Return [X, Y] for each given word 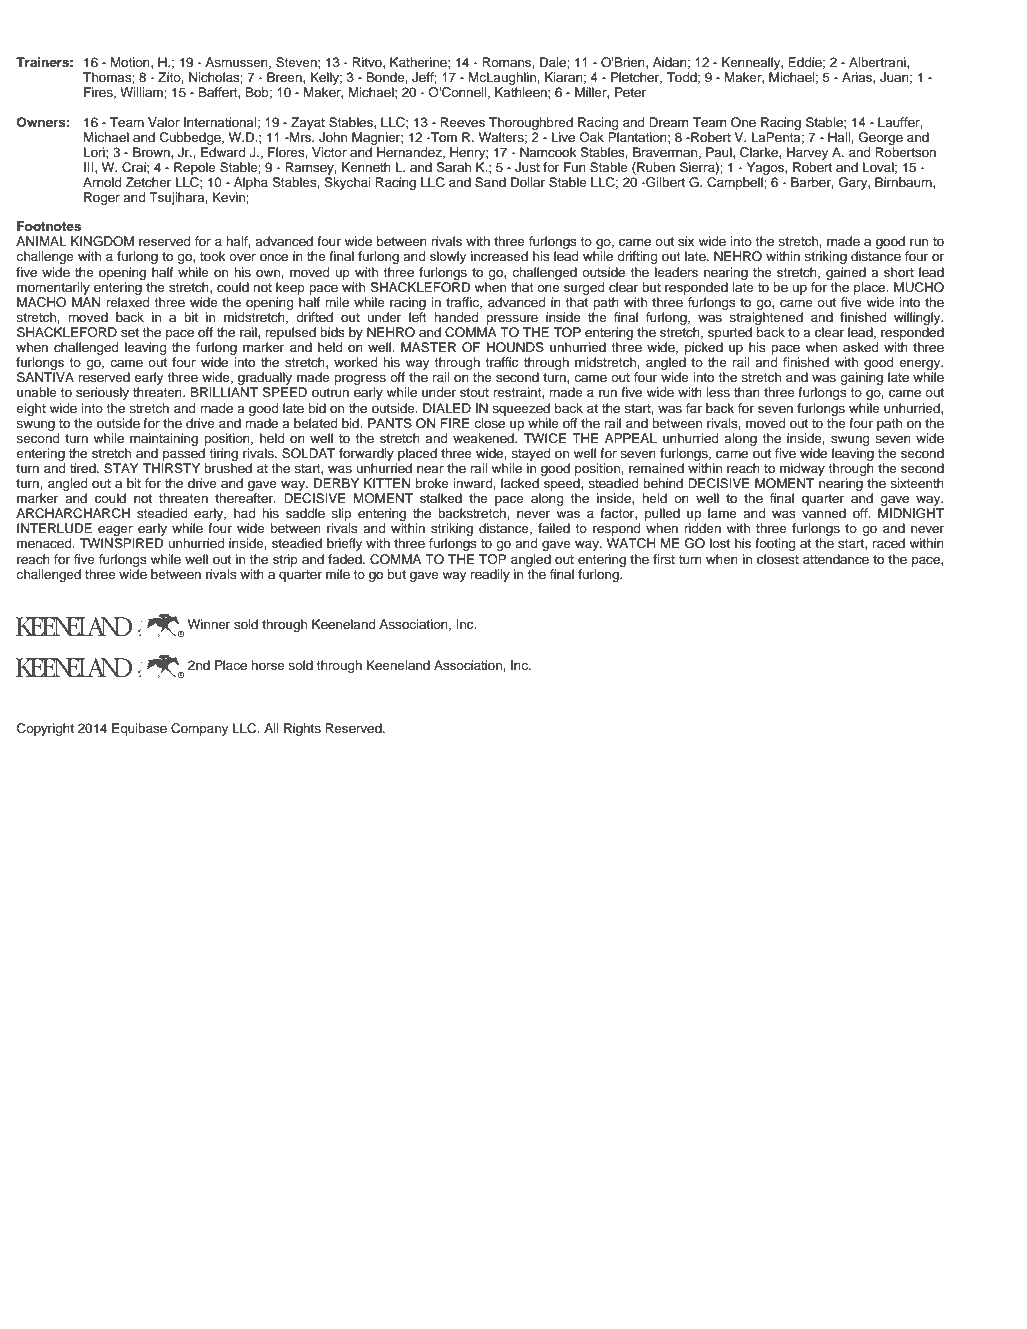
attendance [836, 559]
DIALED [447, 408]
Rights [302, 729]
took [213, 256]
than [747, 392]
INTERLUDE [54, 528]
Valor [164, 122]
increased [499, 256]
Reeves [462, 122]
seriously [102, 393]
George [881, 138]
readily [490, 575]
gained [846, 273]
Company [199, 729]
